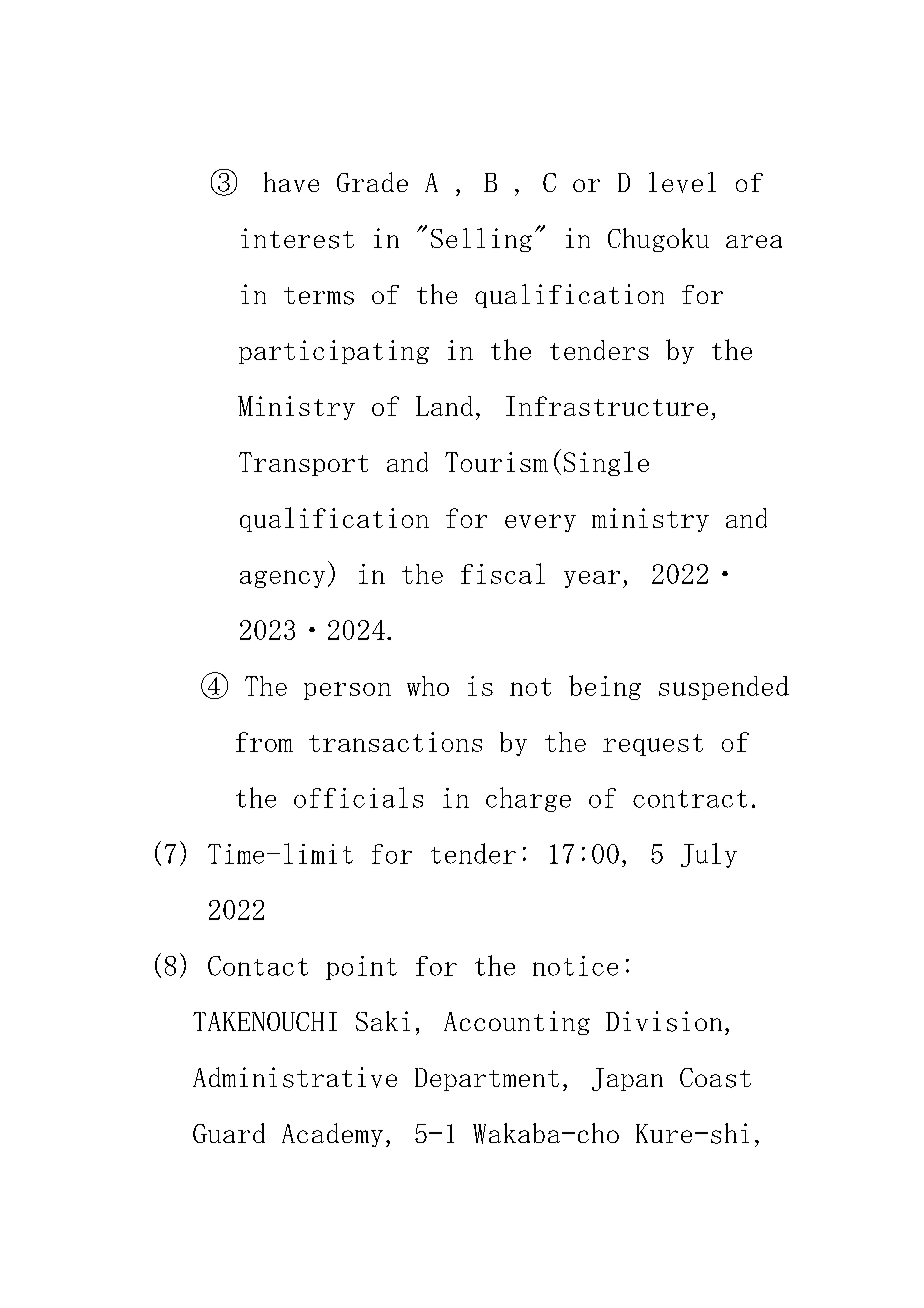 This screenshot has width=924, height=1308. I want to click on Infrastructure, so click(607, 406).
